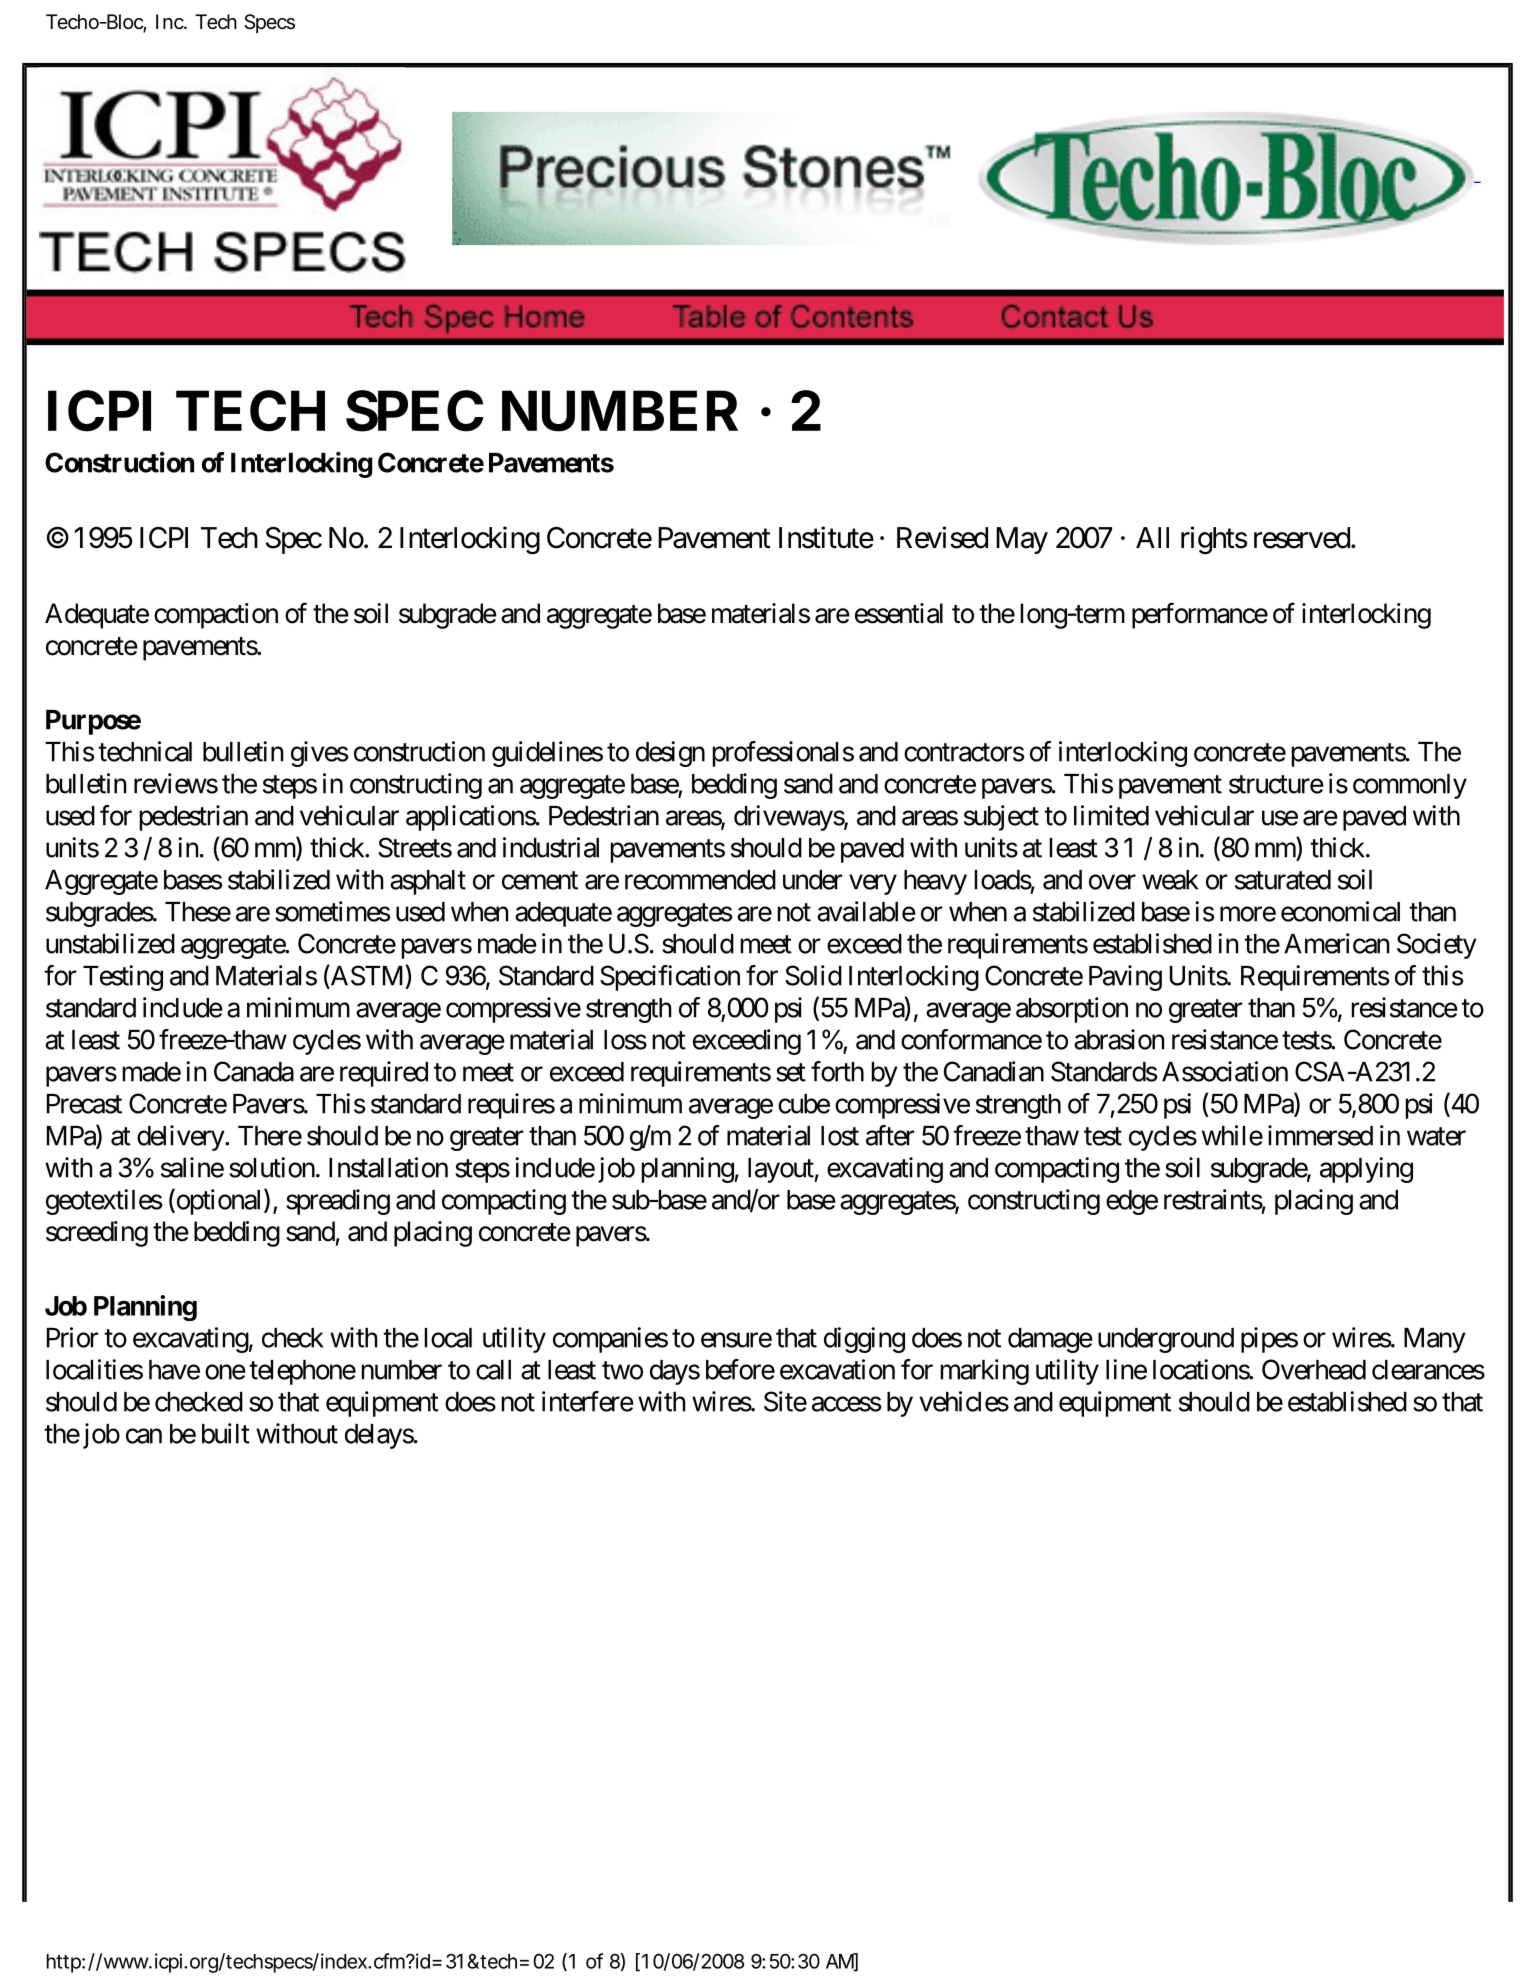 This page has height=1987, width=1535. Describe the element at coordinates (837, 1369) in the page. I see `excavation` at that location.
